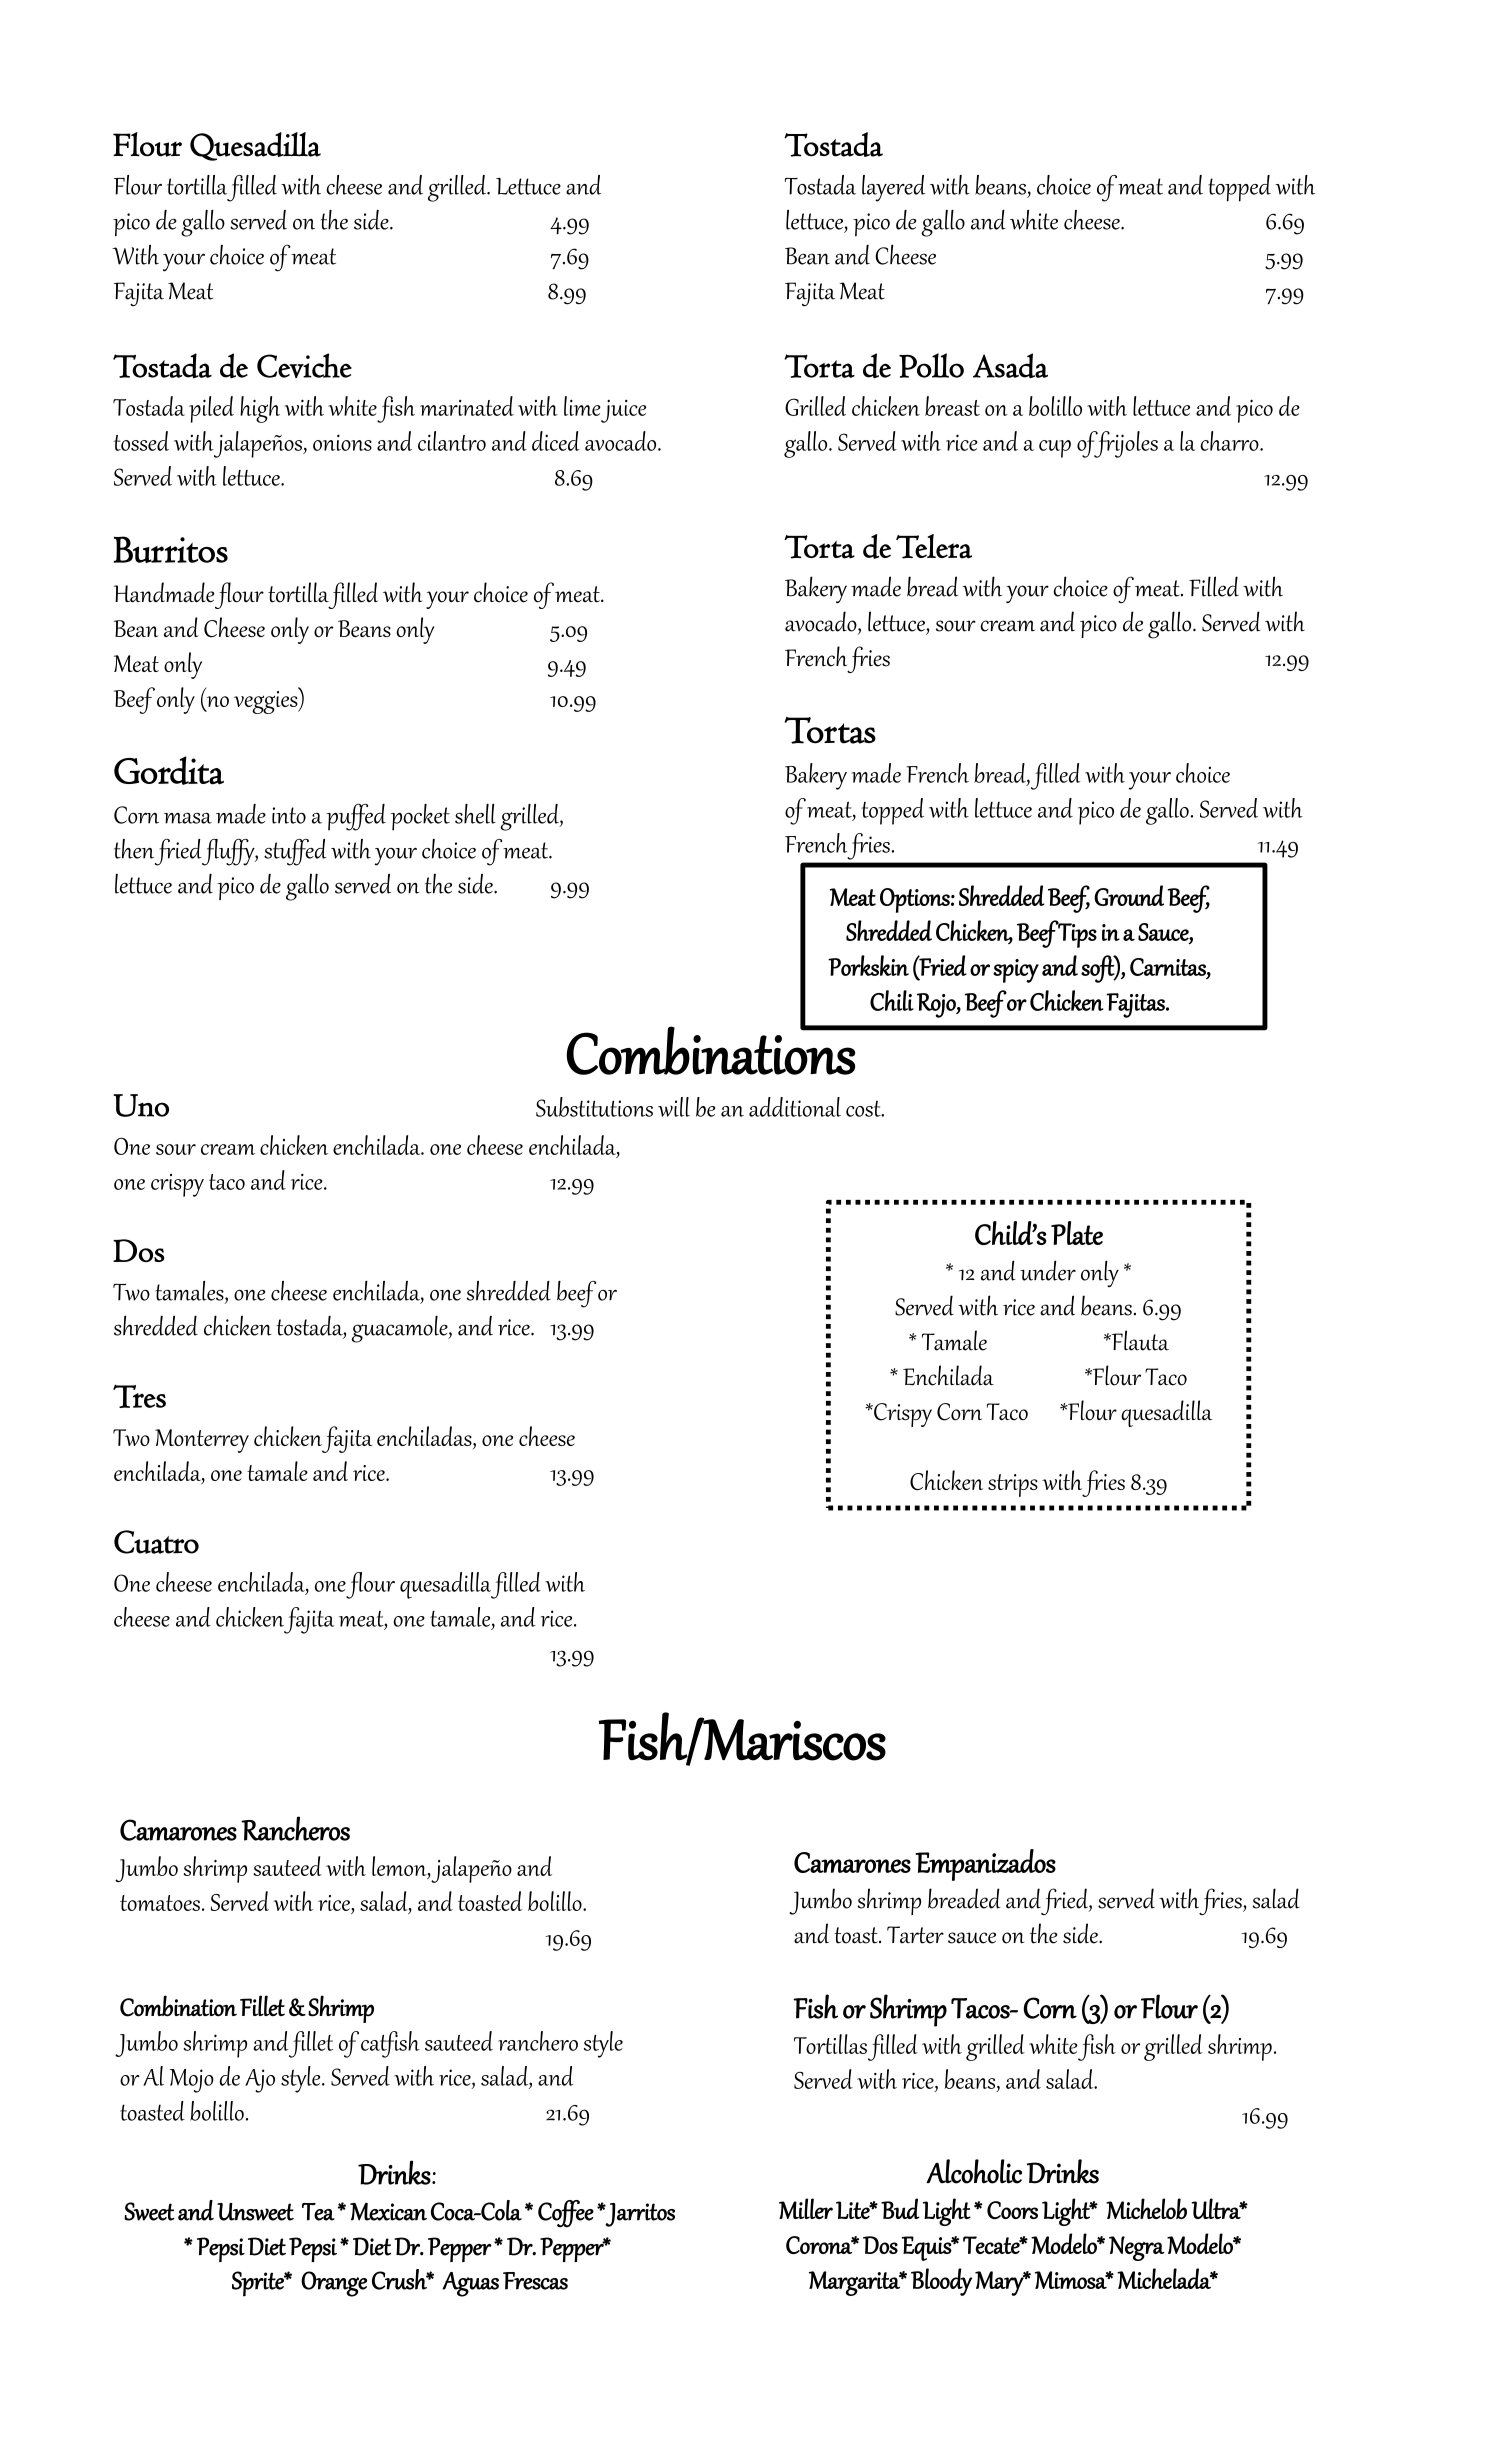 This image has width=1485, height=2446. Describe the element at coordinates (318, 2212) in the image. I see `Tea` at that location.
